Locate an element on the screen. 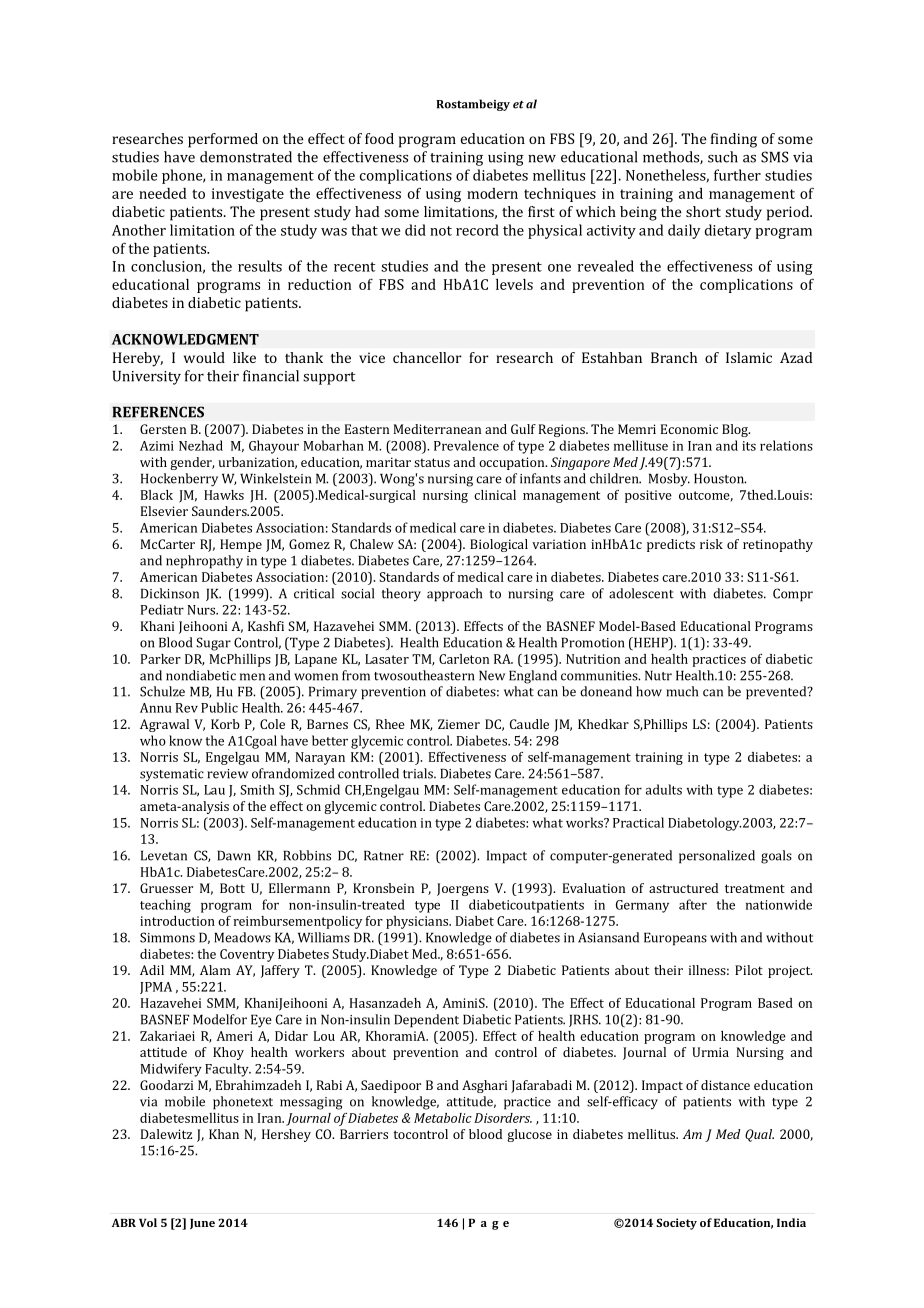 The width and height of the screenshot is (924, 1308). such is located at coordinates (723, 157).
